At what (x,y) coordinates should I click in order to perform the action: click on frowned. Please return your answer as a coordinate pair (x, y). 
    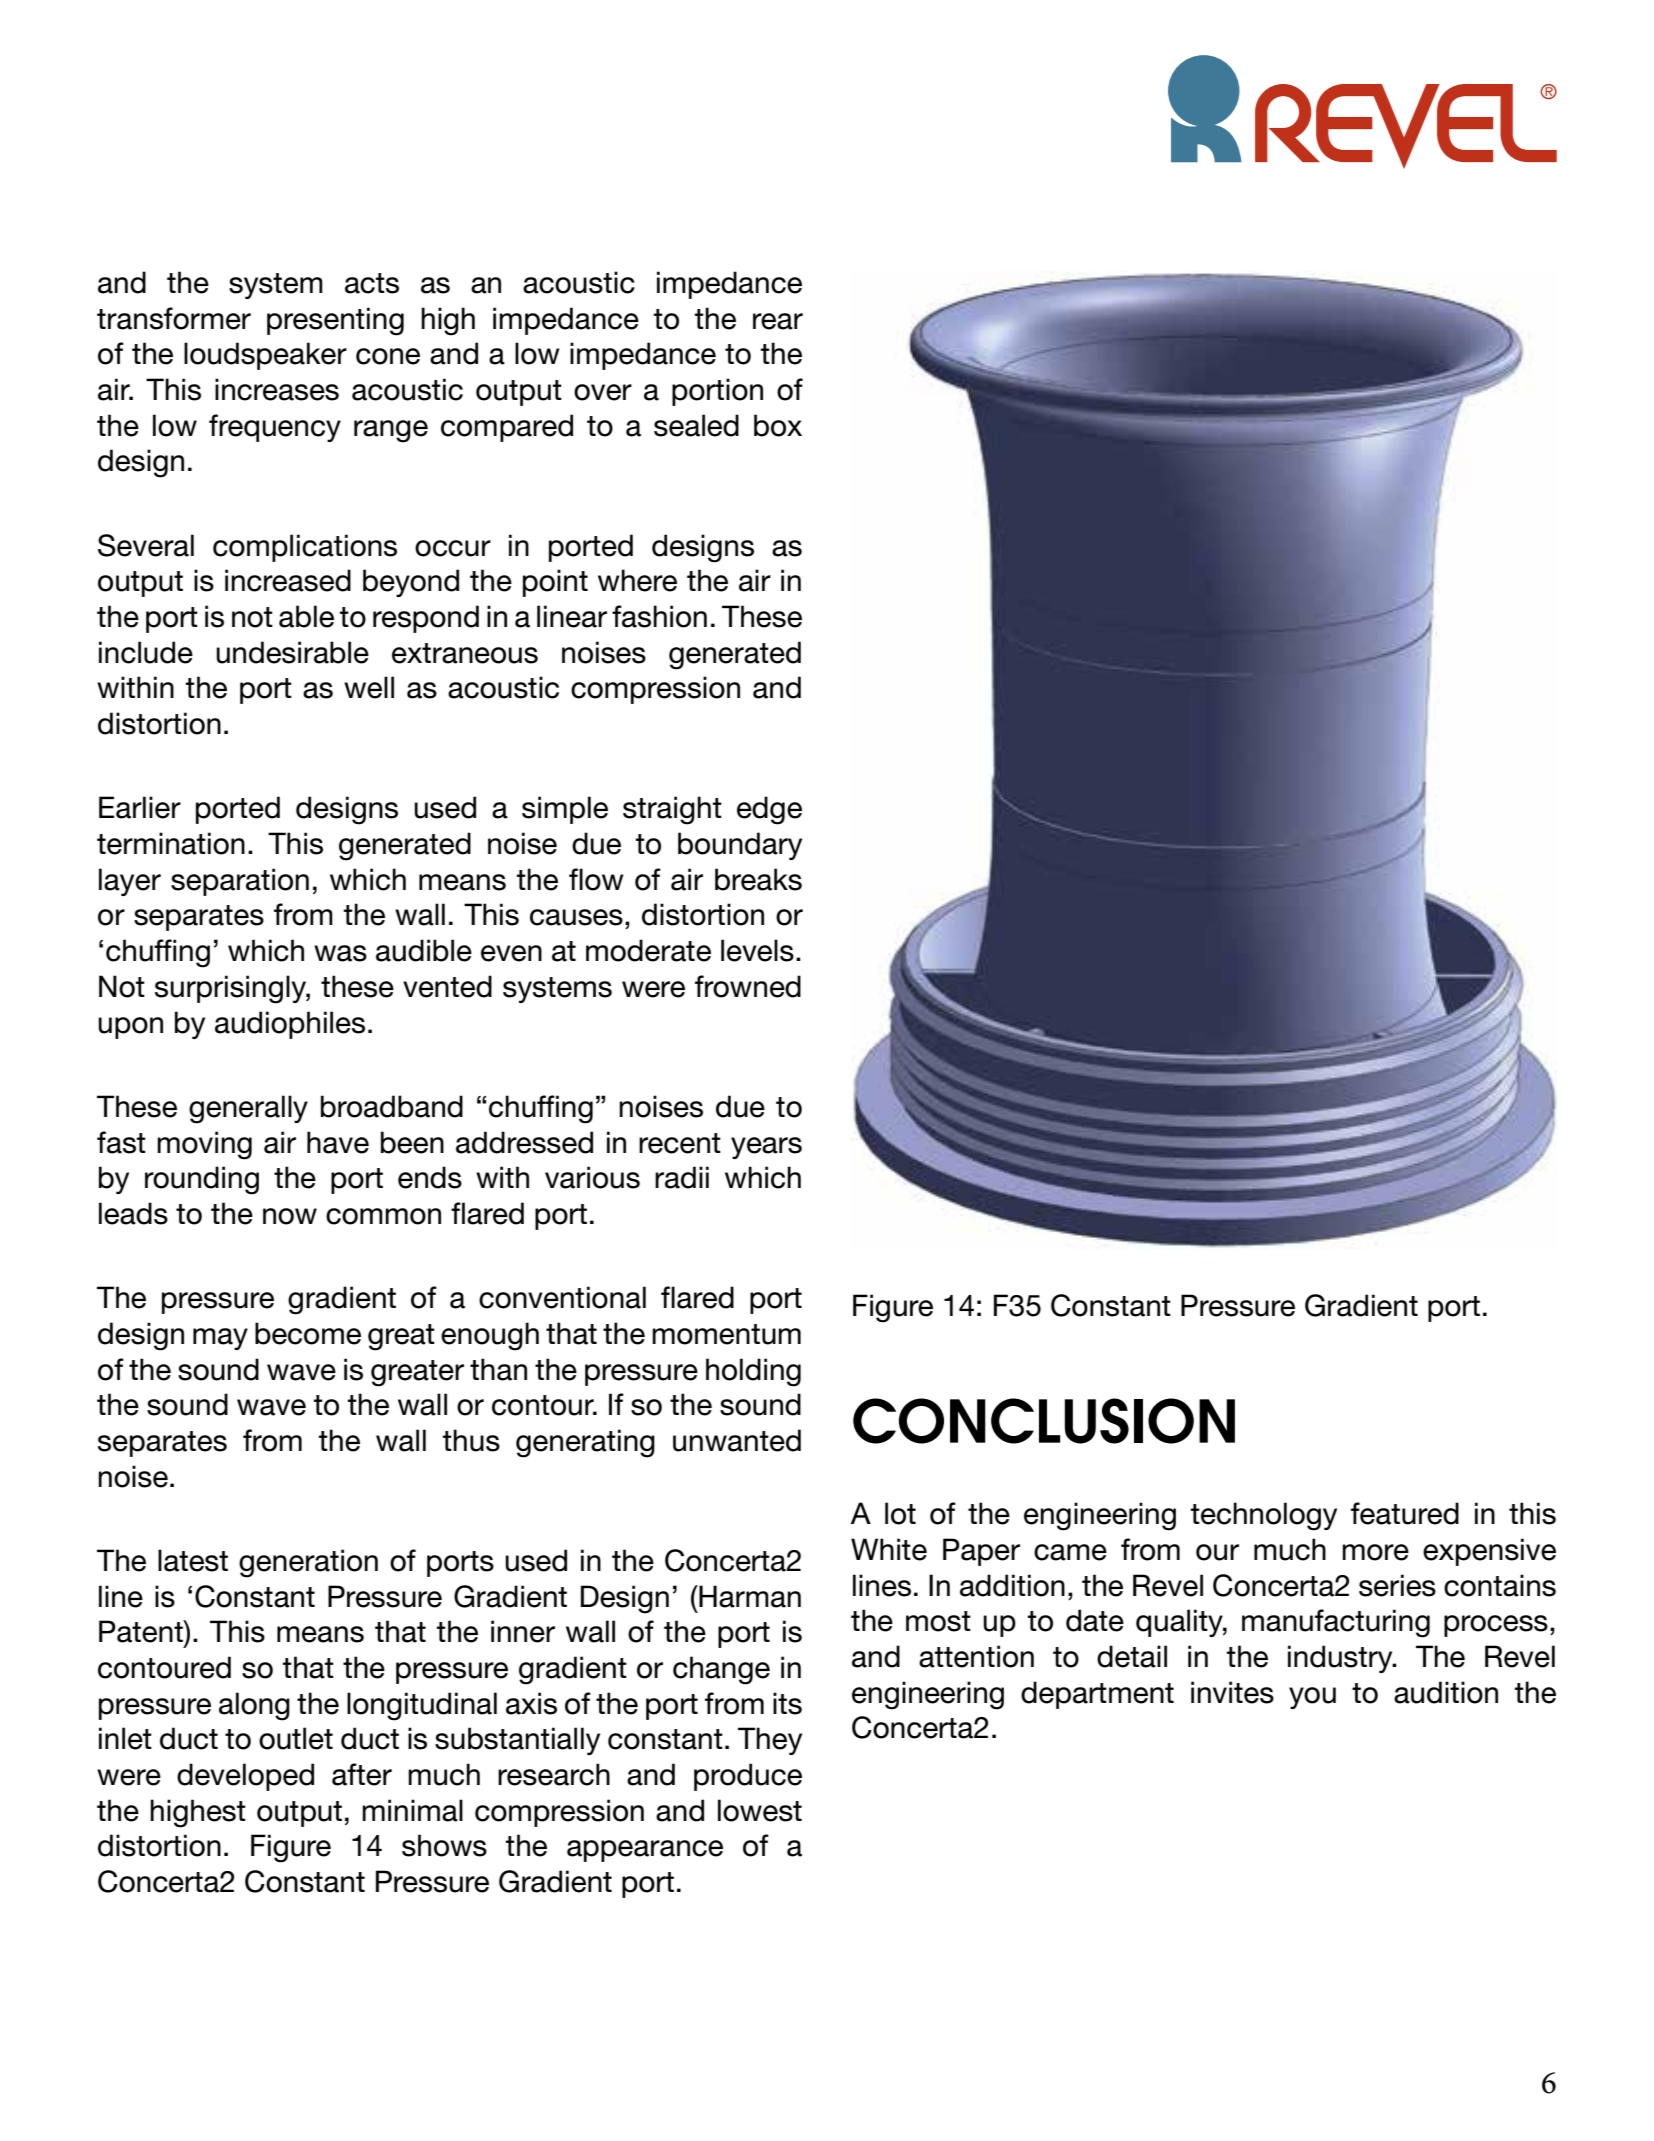
    Looking at the image, I should click on (748, 986).
